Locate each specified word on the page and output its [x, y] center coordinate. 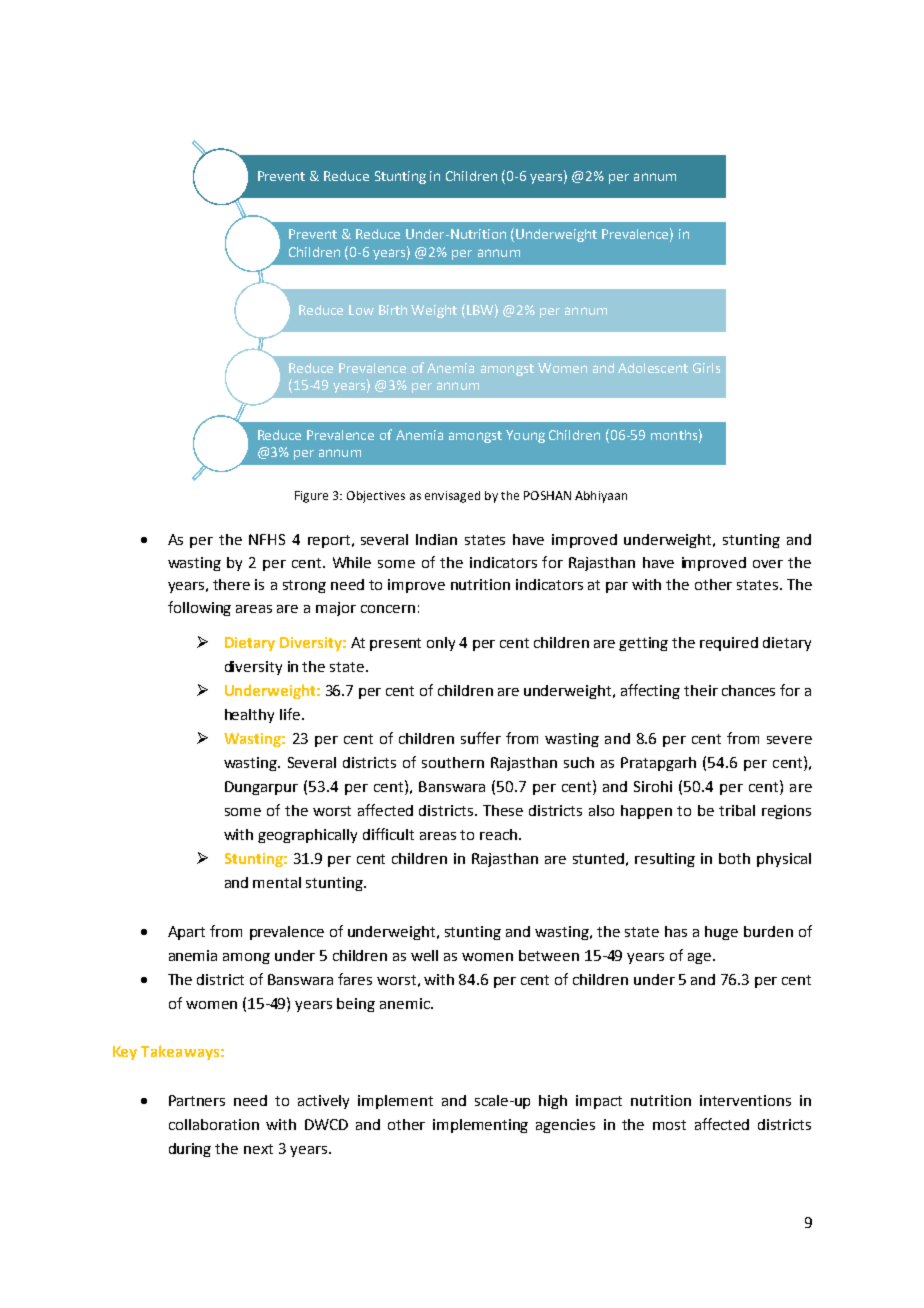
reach [500, 834]
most [669, 1125]
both [734, 858]
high [553, 1102]
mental [277, 882]
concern [388, 609]
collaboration [214, 1124]
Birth [393, 310]
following [199, 608]
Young [525, 436]
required [729, 644]
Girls [706, 368]
